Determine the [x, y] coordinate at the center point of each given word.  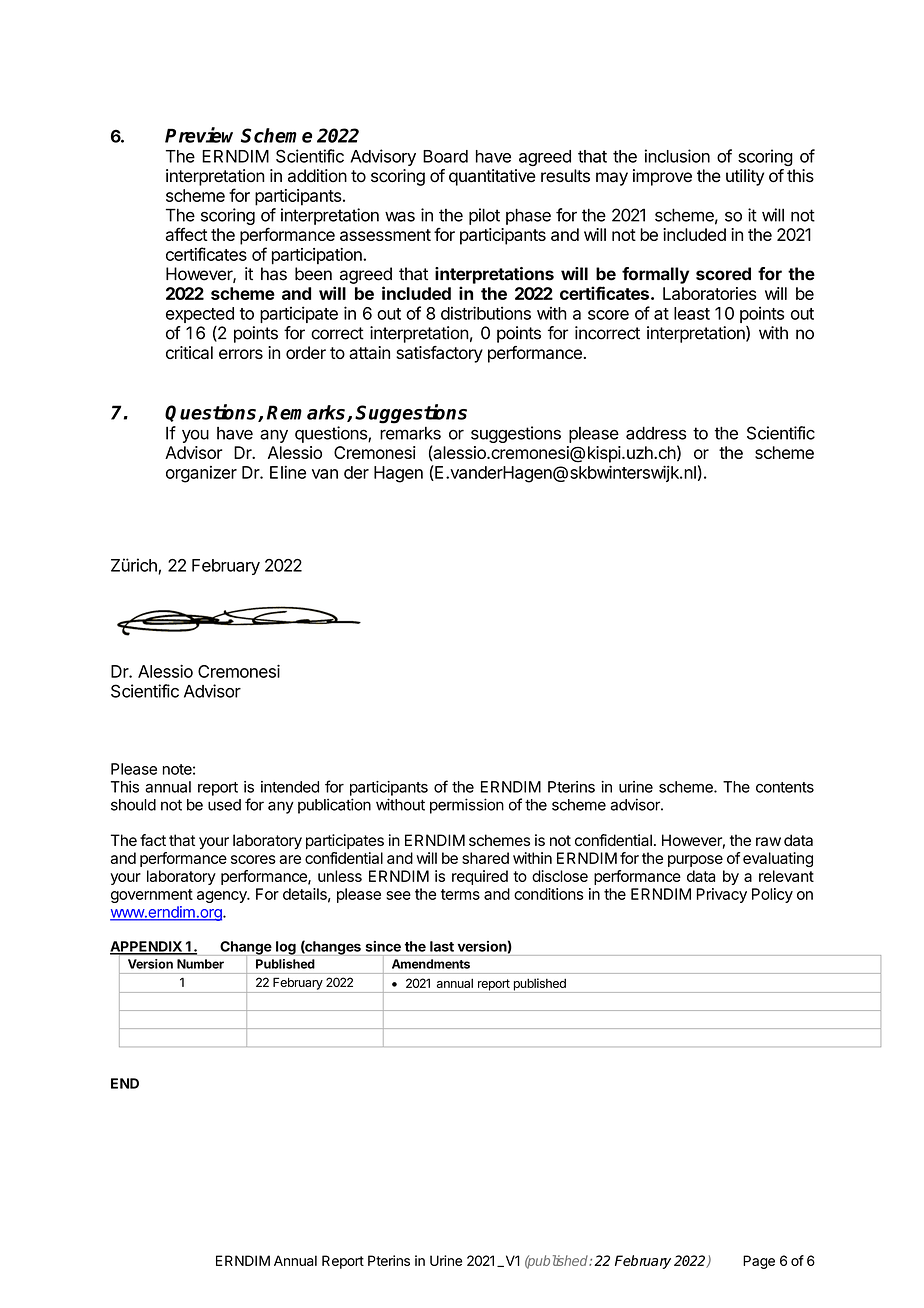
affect [187, 234]
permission [467, 806]
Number [200, 964]
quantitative [492, 177]
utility [745, 177]
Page [759, 1262]
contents [785, 787]
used [224, 805]
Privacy [722, 895]
